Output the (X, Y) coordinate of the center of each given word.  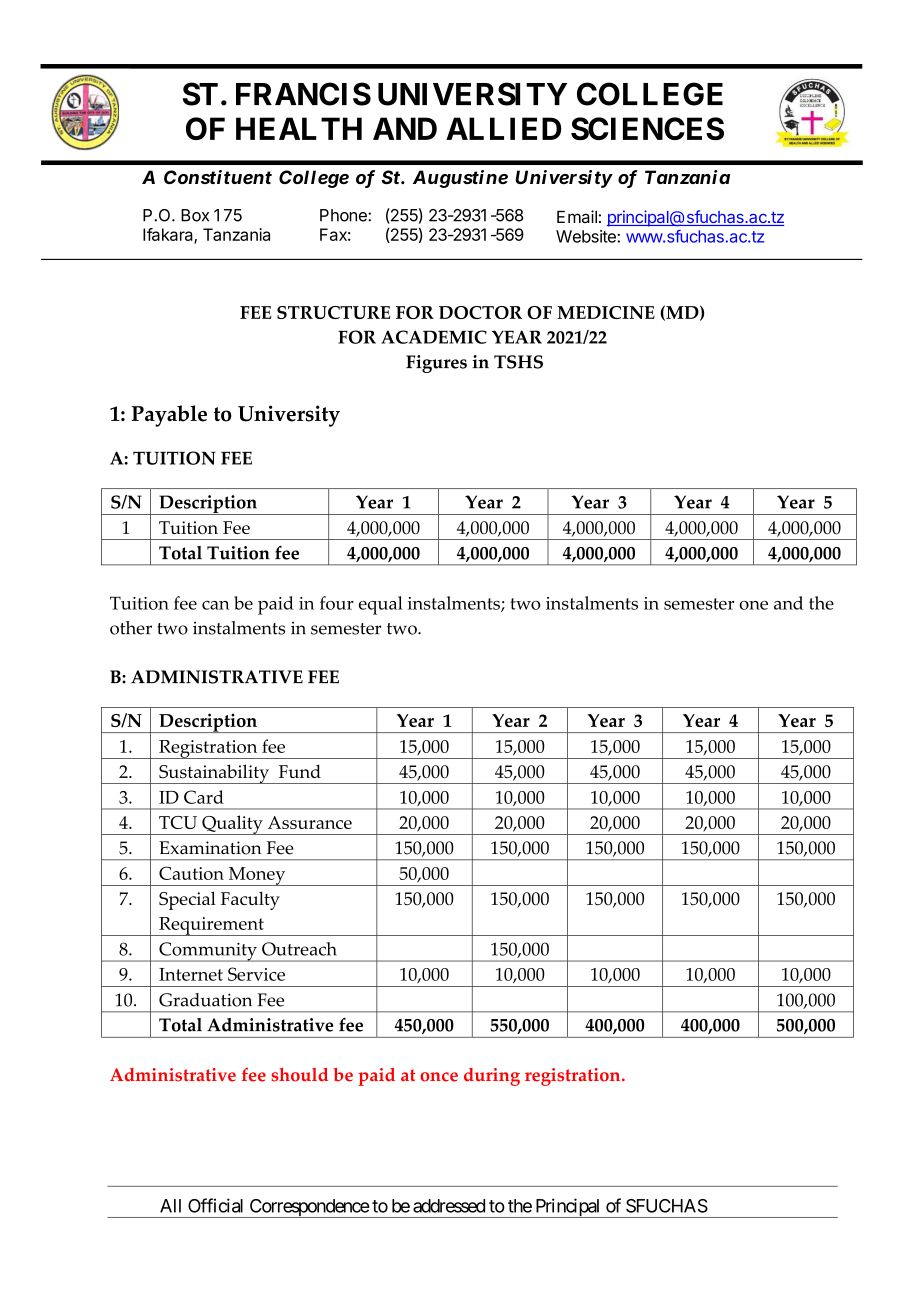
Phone (344, 215)
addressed (449, 1206)
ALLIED (503, 128)
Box (195, 215)
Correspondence (308, 1208)
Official (215, 1205)
